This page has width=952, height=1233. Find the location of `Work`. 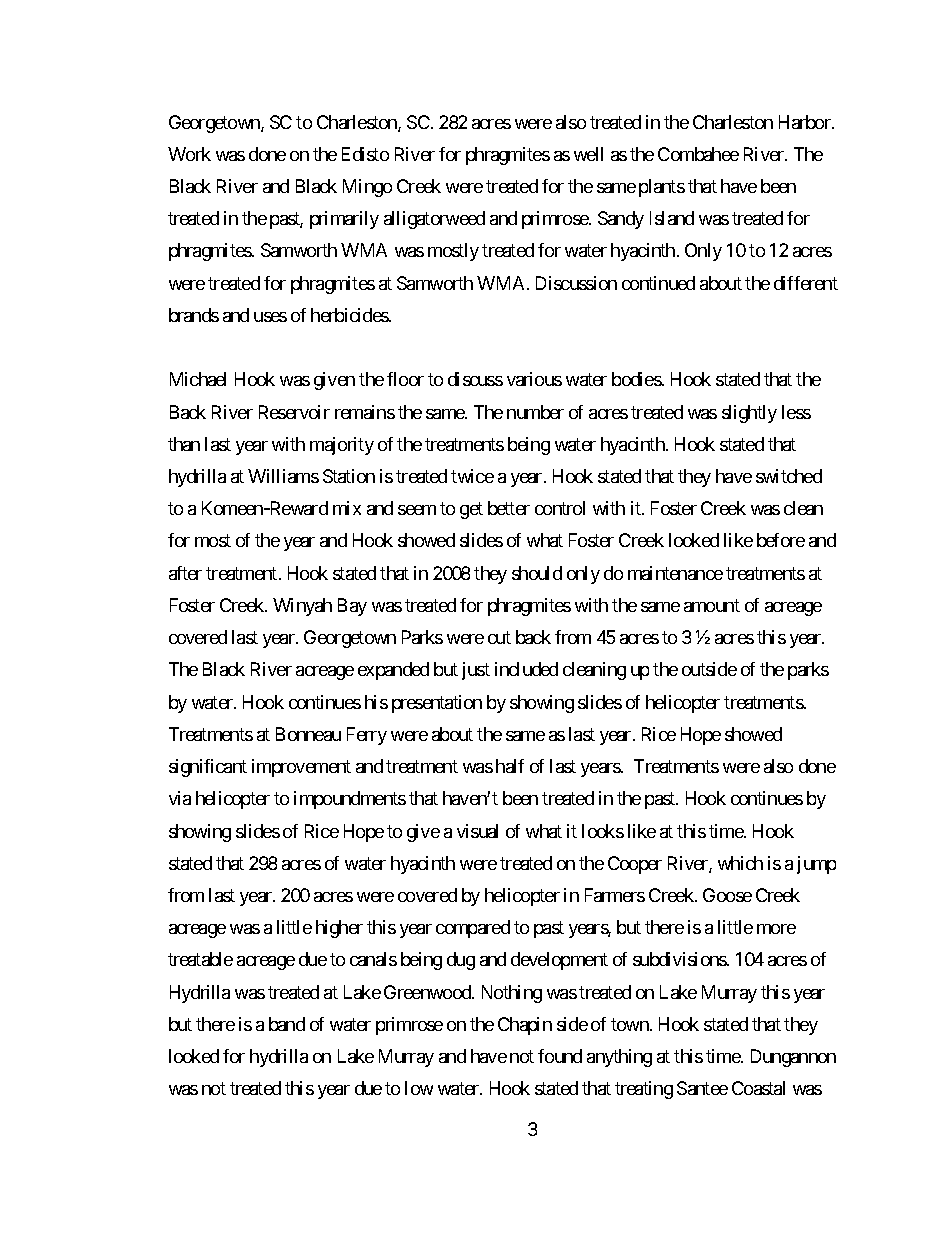

Work is located at coordinates (189, 154).
